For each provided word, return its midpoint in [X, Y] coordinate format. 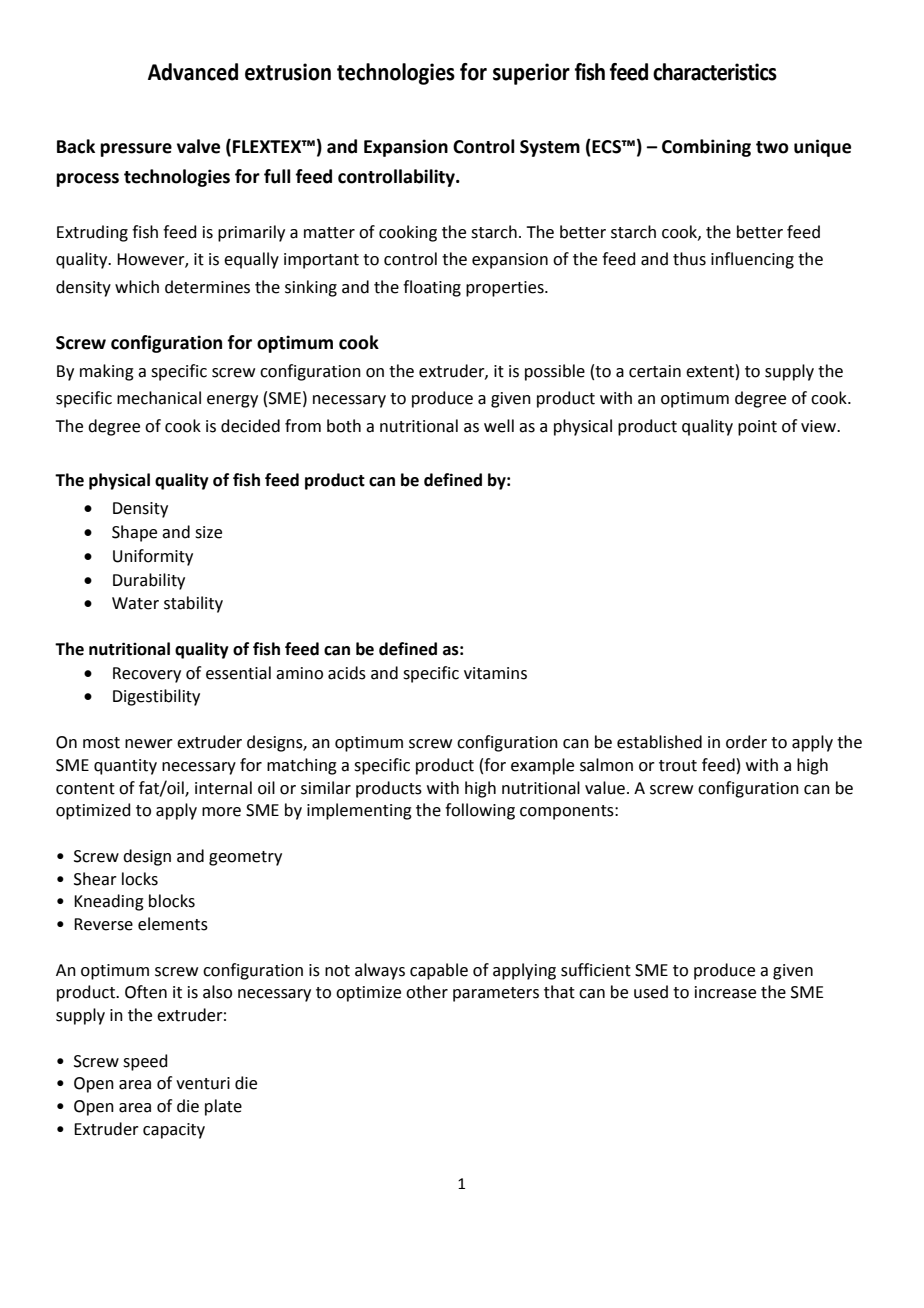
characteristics [715, 72]
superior [531, 74]
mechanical [159, 398]
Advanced [193, 72]
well [499, 426]
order [746, 742]
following [480, 811]
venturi [203, 1083]
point [757, 428]
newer [149, 744]
